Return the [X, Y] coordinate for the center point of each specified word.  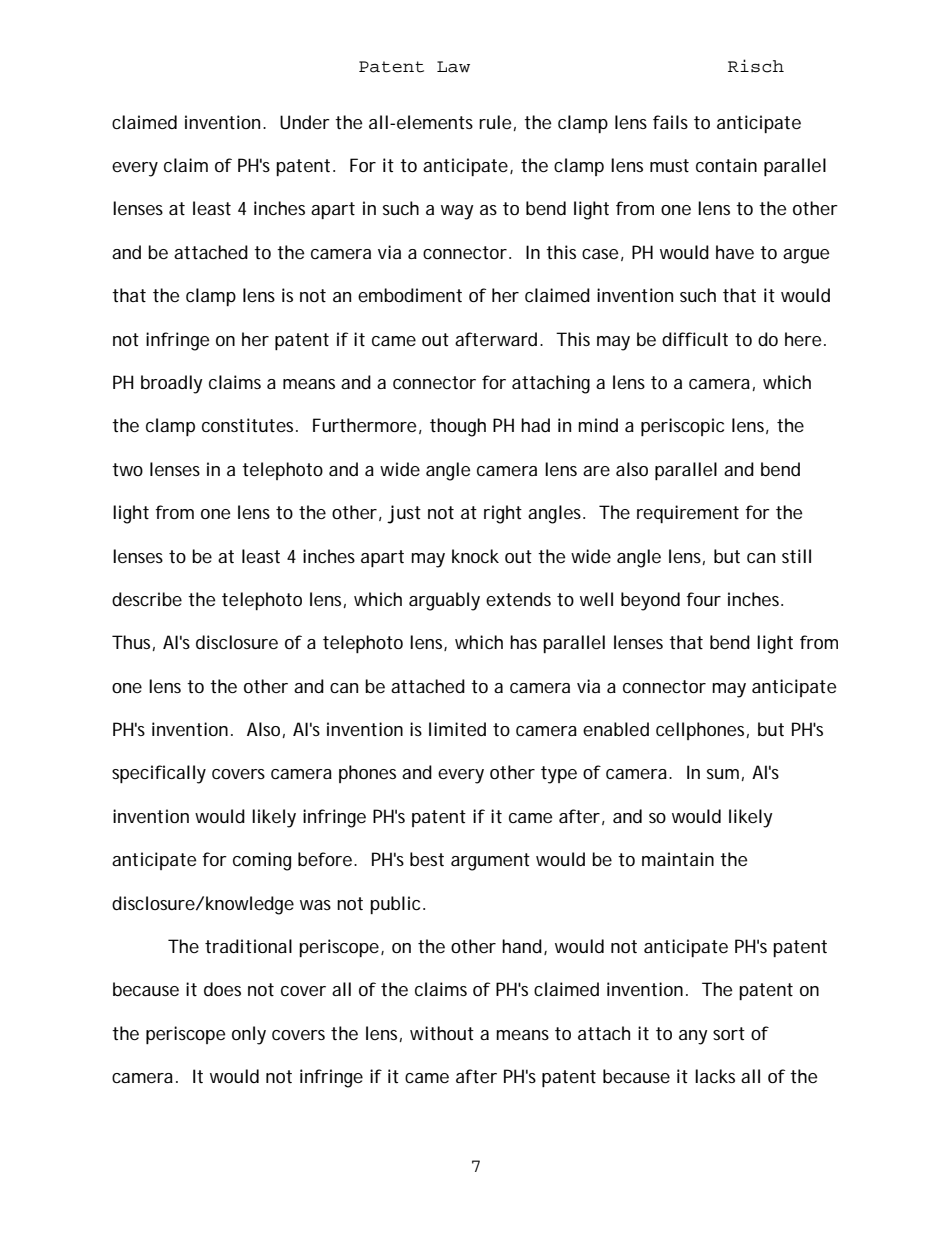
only [249, 1035]
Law [453, 67]
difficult [695, 339]
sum [723, 774]
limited [457, 729]
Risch [756, 66]
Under [305, 122]
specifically [159, 774]
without [442, 1033]
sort [729, 1033]
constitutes [249, 425]
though [458, 427]
